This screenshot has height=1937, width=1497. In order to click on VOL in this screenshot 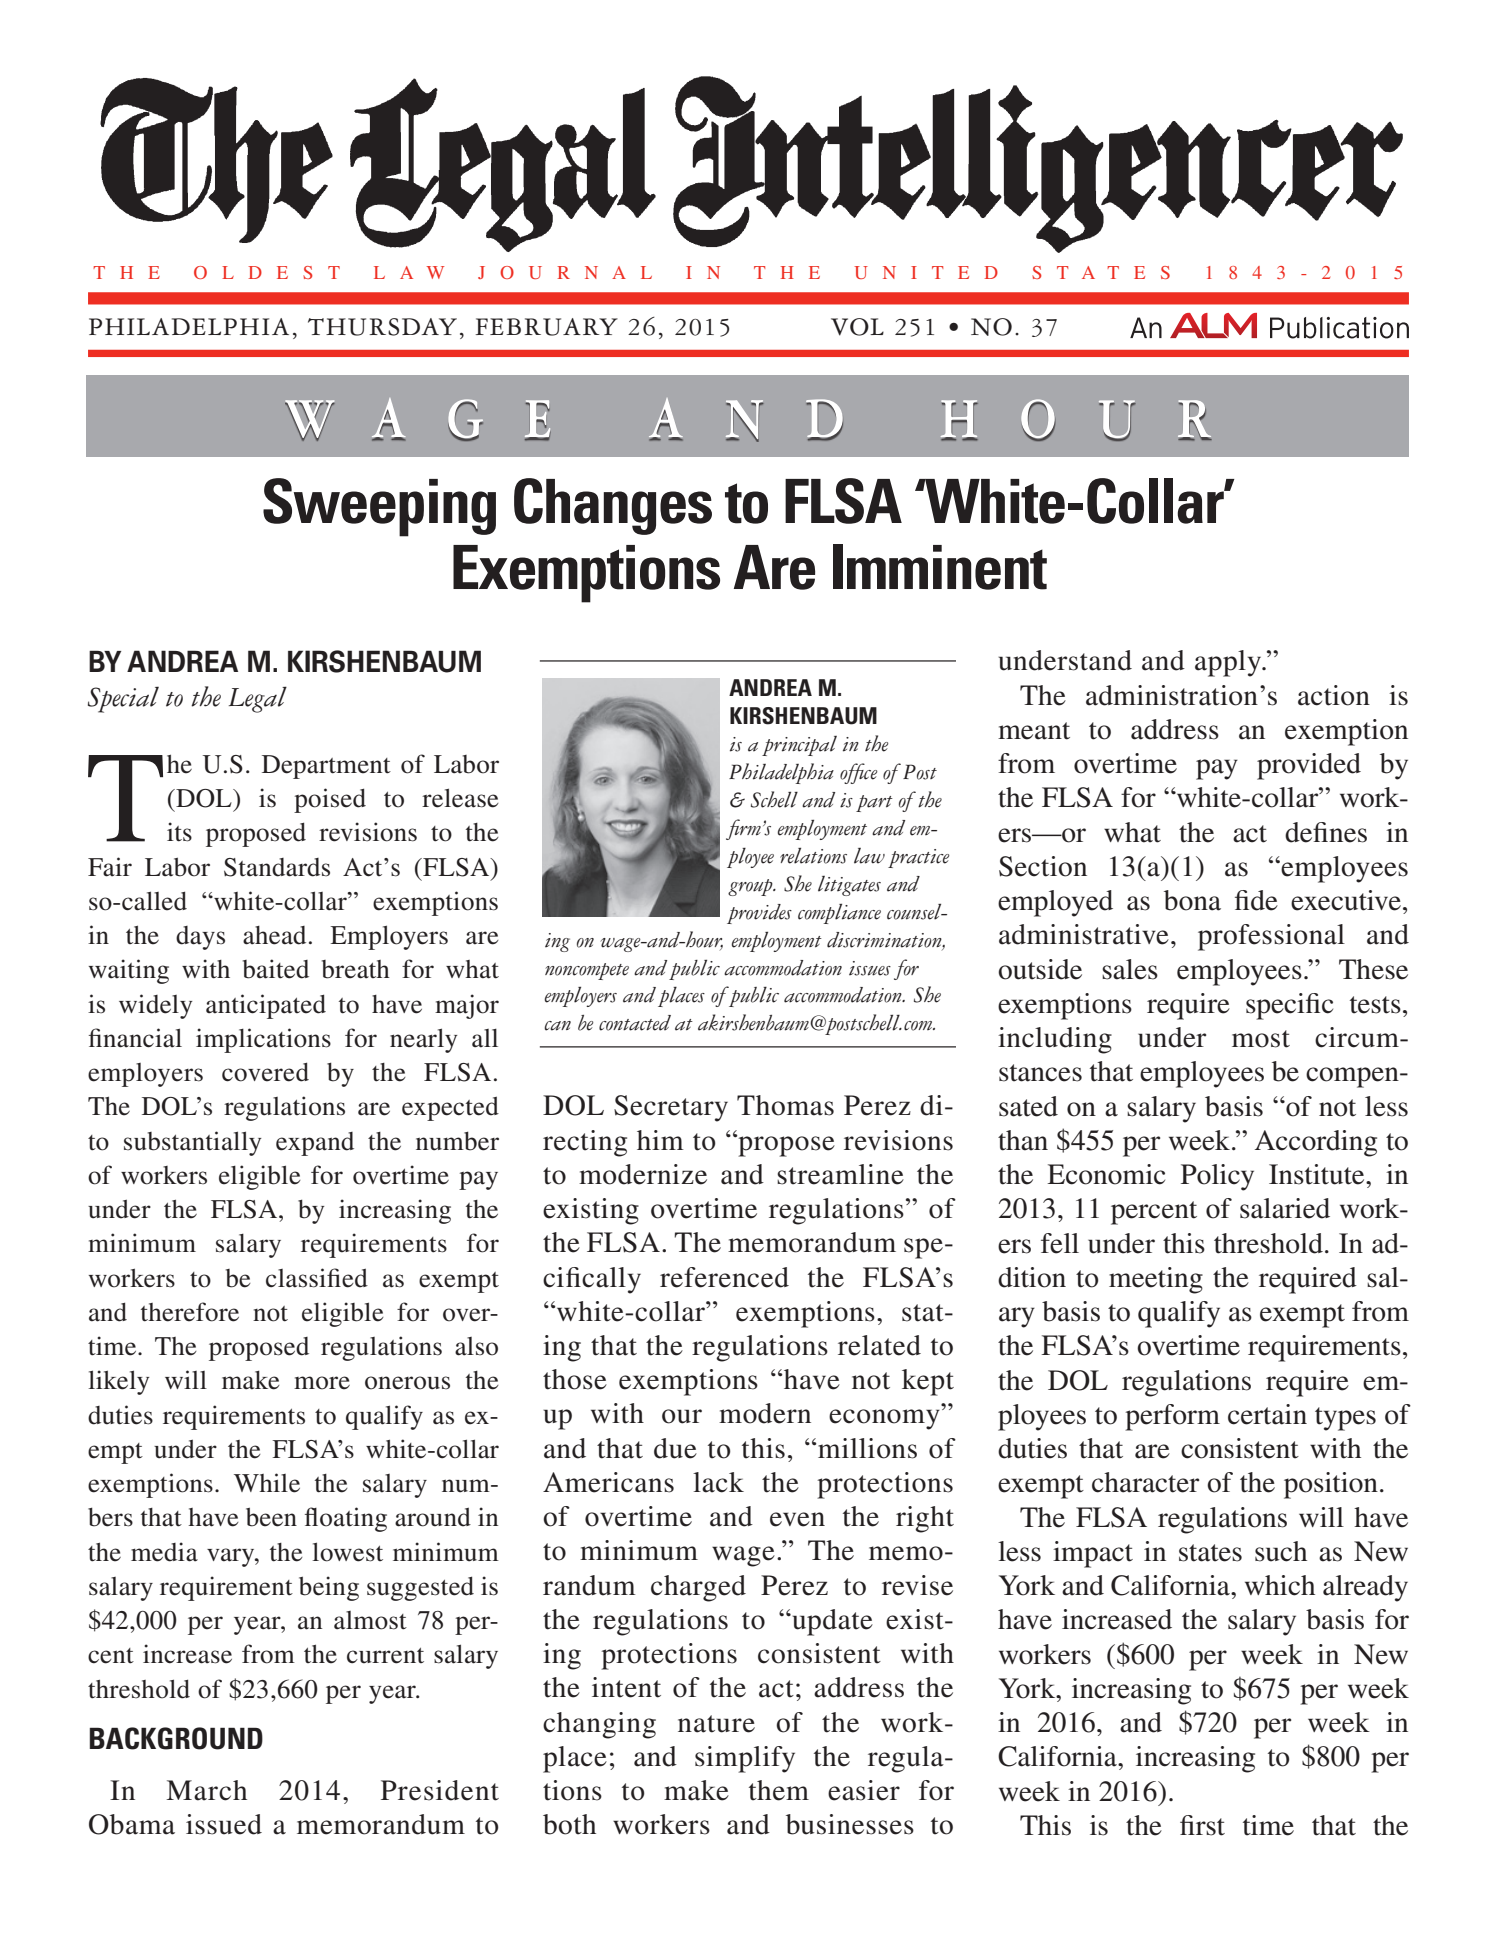, I will do `click(857, 327)`.
